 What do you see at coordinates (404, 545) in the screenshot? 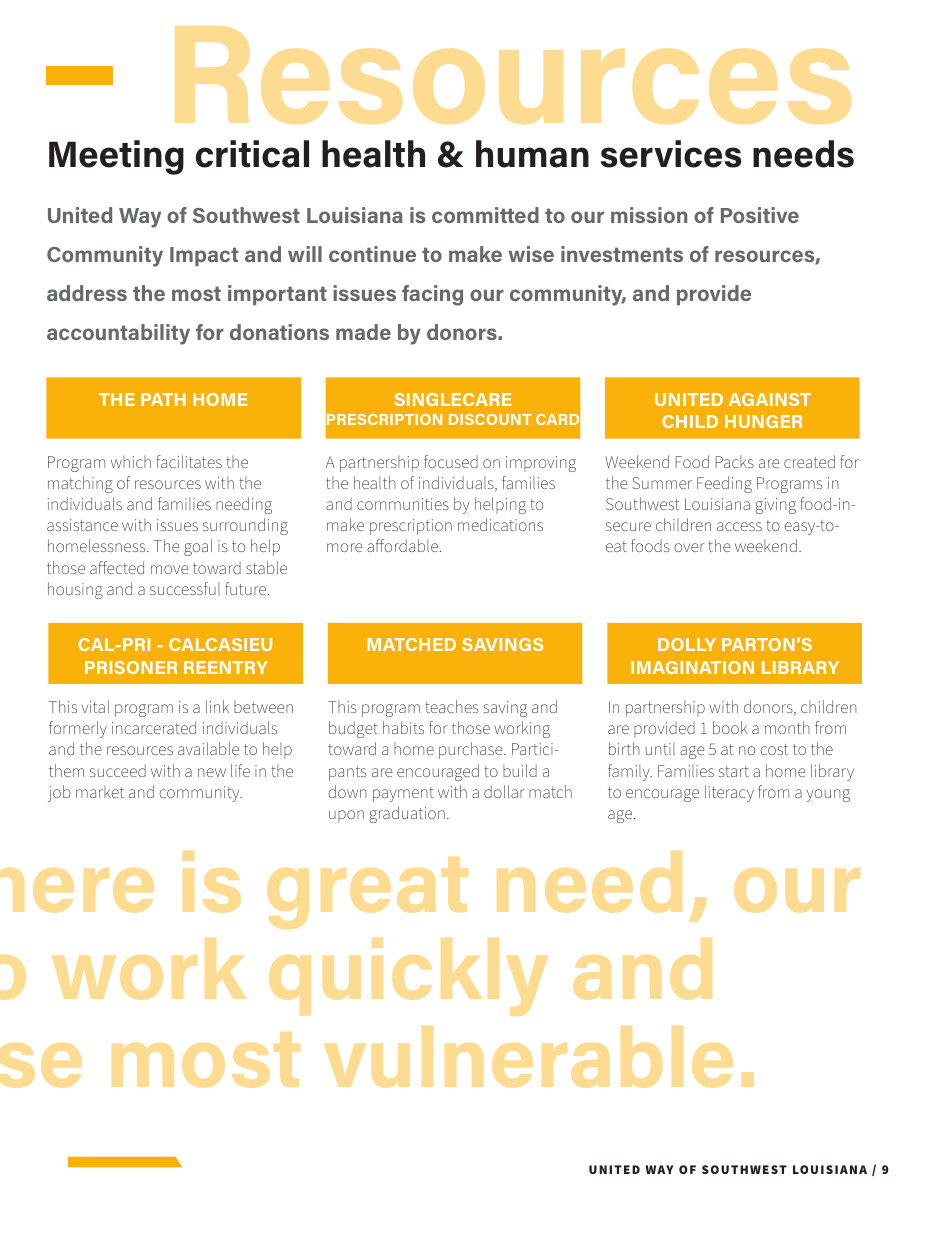
I see `affordable` at bounding box center [404, 545].
